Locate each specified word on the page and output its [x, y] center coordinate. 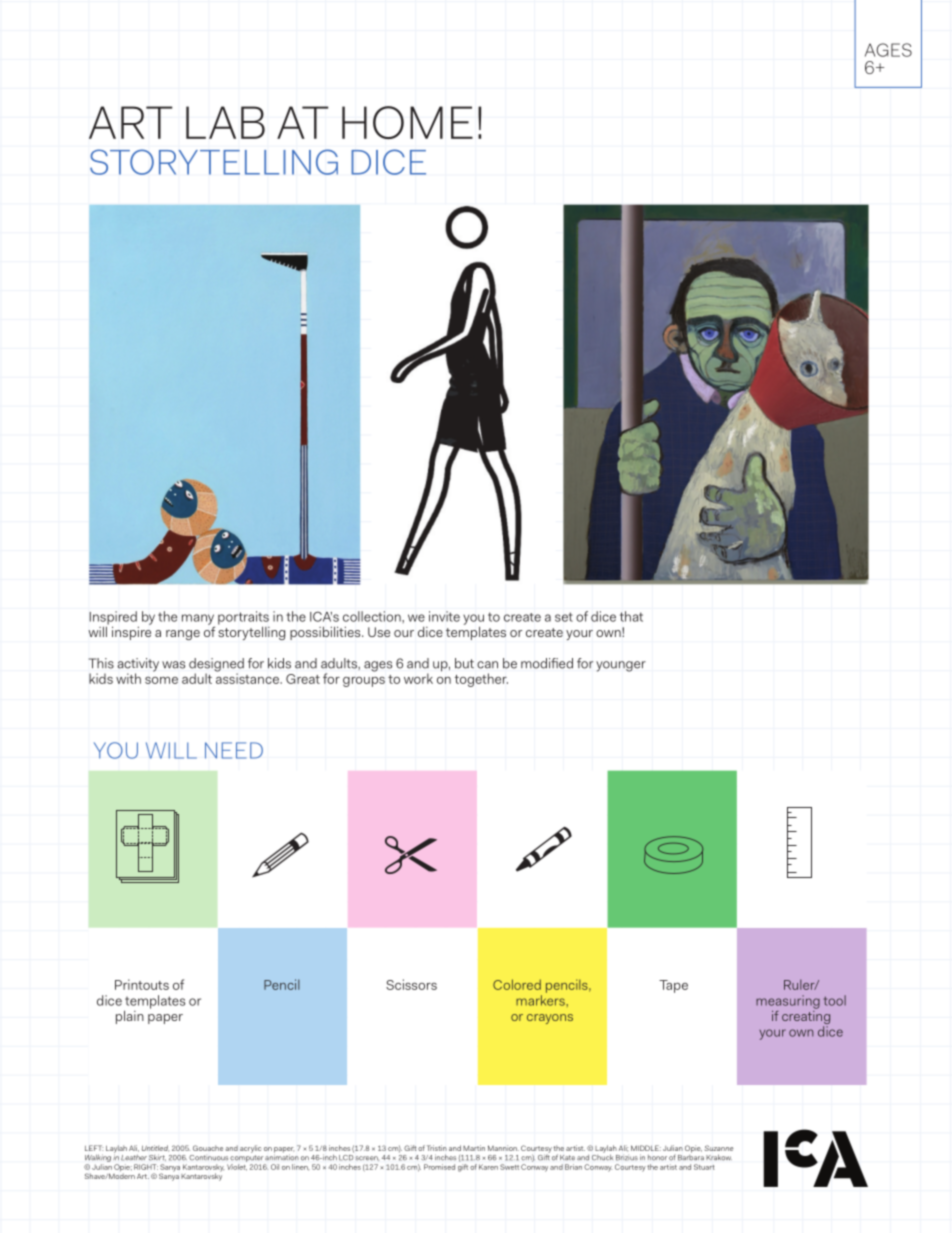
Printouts [142, 984]
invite [444, 616]
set [564, 617]
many [198, 620]
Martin [474, 1148]
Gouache [208, 1148]
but [464, 663]
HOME [407, 122]
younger [621, 666]
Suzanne [719, 1148]
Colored [517, 984]
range [183, 635]
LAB [225, 122]
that [631, 616]
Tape [673, 986]
